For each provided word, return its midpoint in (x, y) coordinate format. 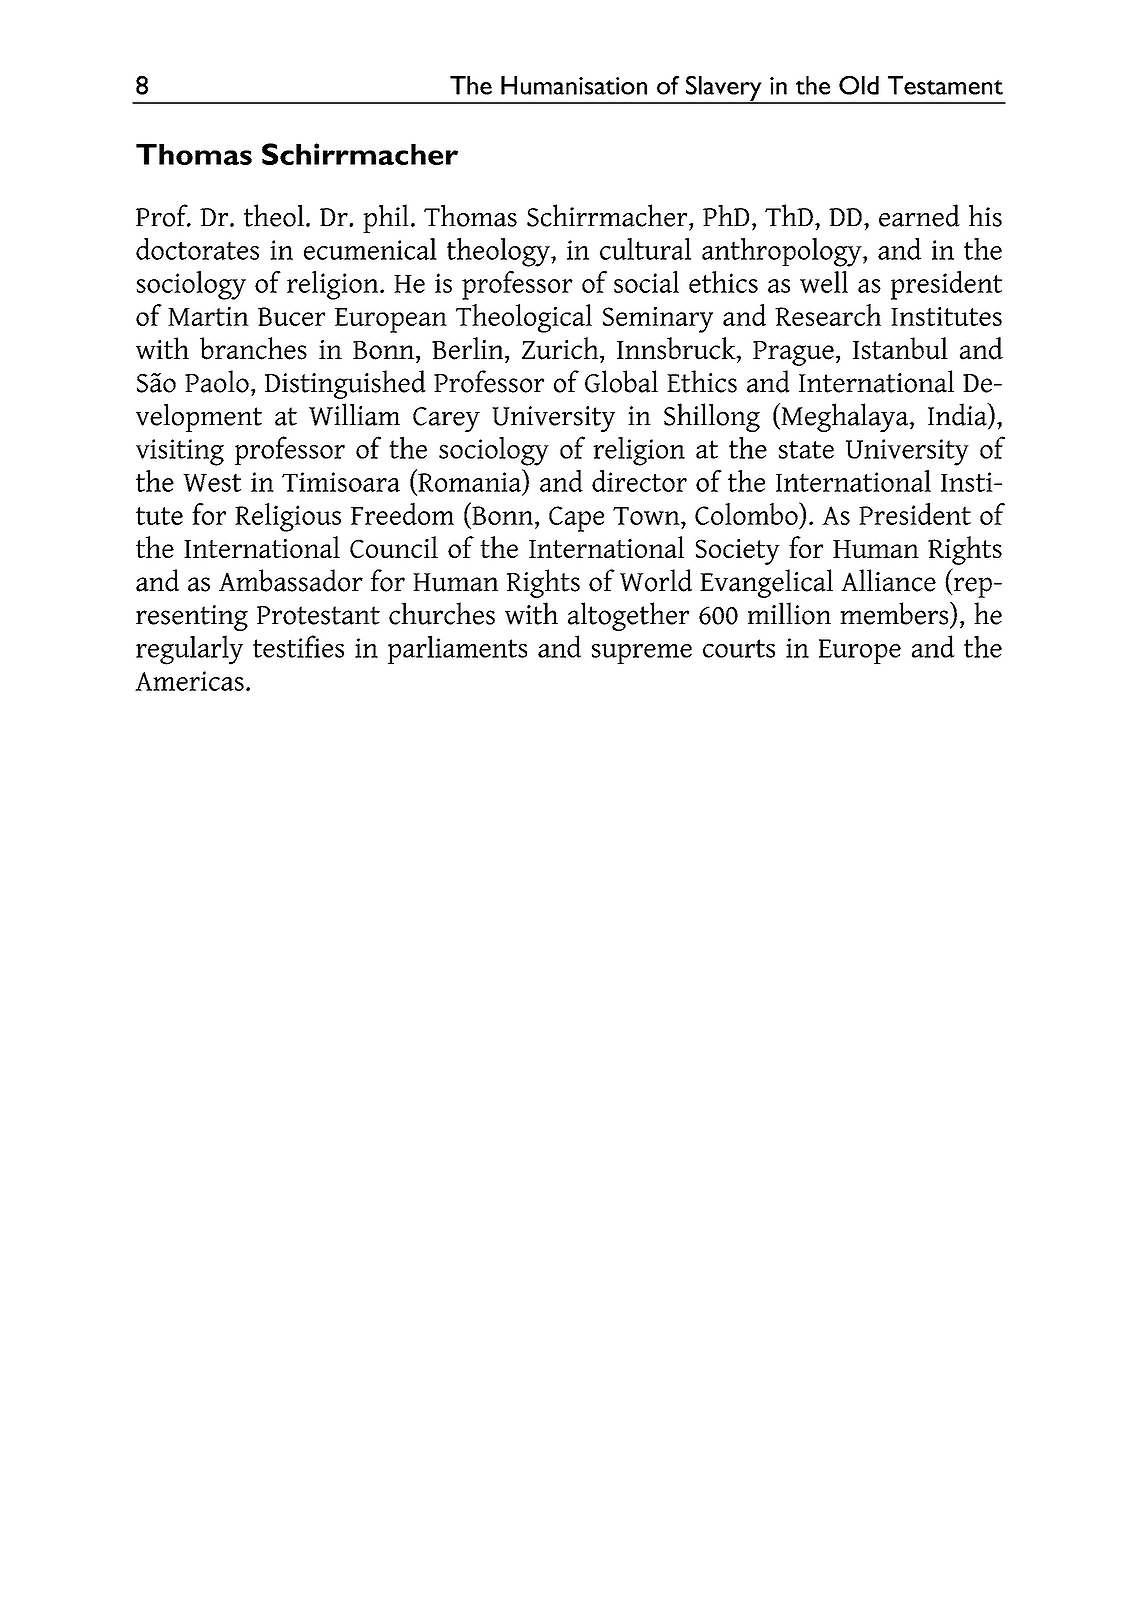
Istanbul (900, 348)
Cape (576, 519)
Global (621, 381)
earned (919, 215)
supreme (642, 654)
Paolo (217, 381)
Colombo (747, 513)
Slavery (724, 89)
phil (386, 218)
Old (859, 85)
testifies (298, 646)
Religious (288, 517)
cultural (645, 249)
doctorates (197, 249)
